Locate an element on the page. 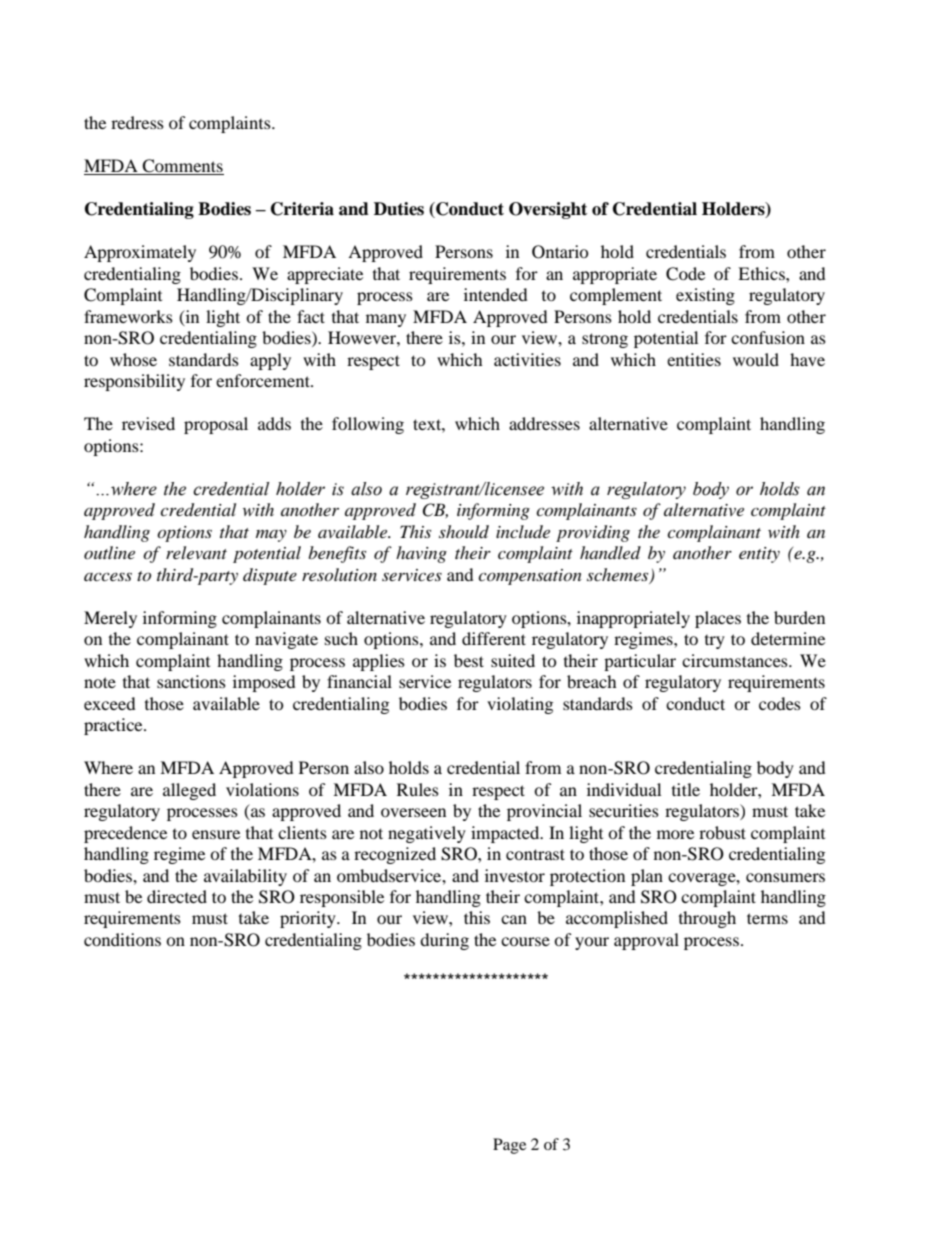 This image has width=952, height=1233. proposal is located at coordinates (216, 425).
